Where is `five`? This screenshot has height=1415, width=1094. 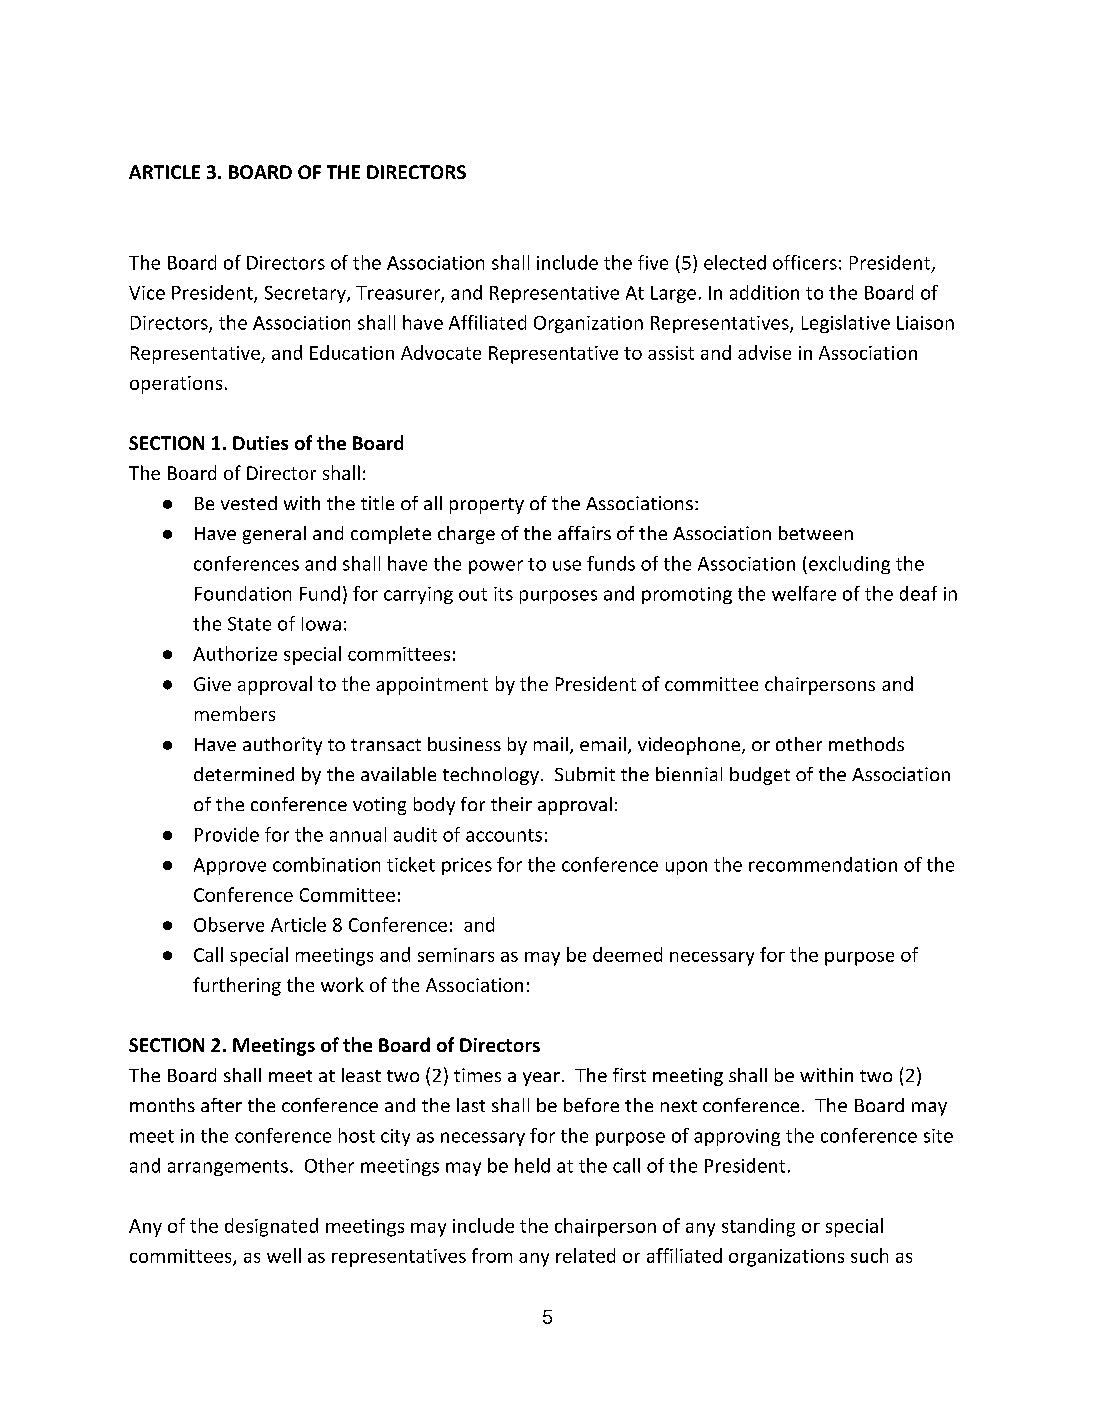
five is located at coordinates (653, 262).
